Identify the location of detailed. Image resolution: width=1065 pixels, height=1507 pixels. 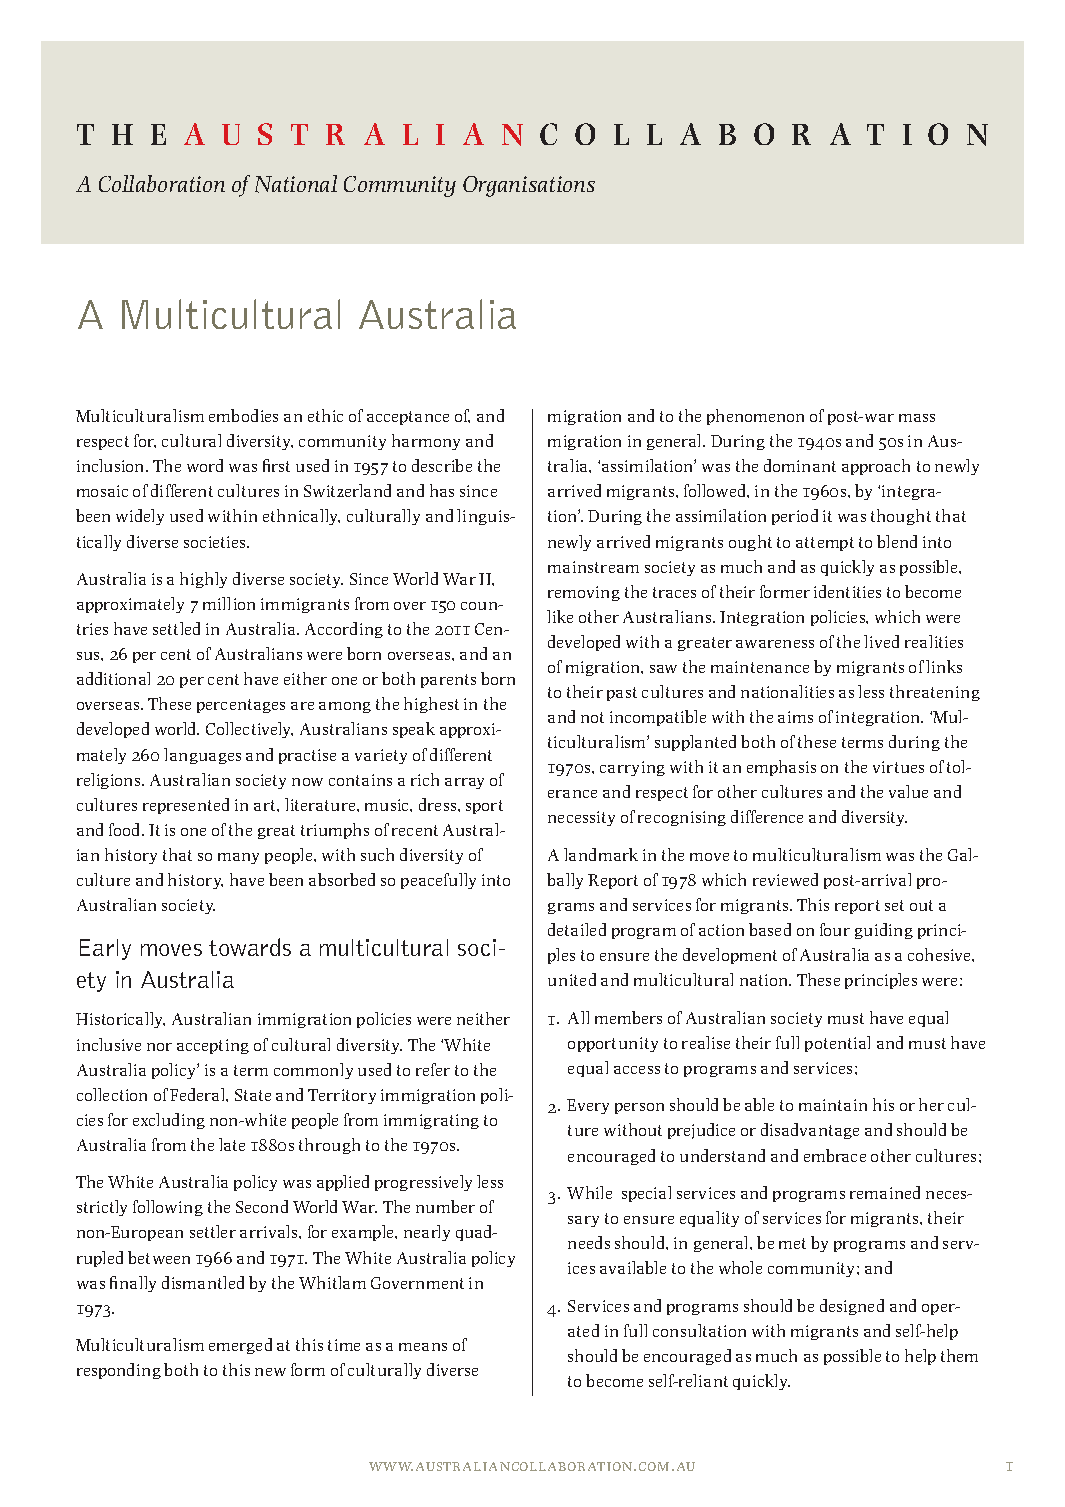
(577, 929).
